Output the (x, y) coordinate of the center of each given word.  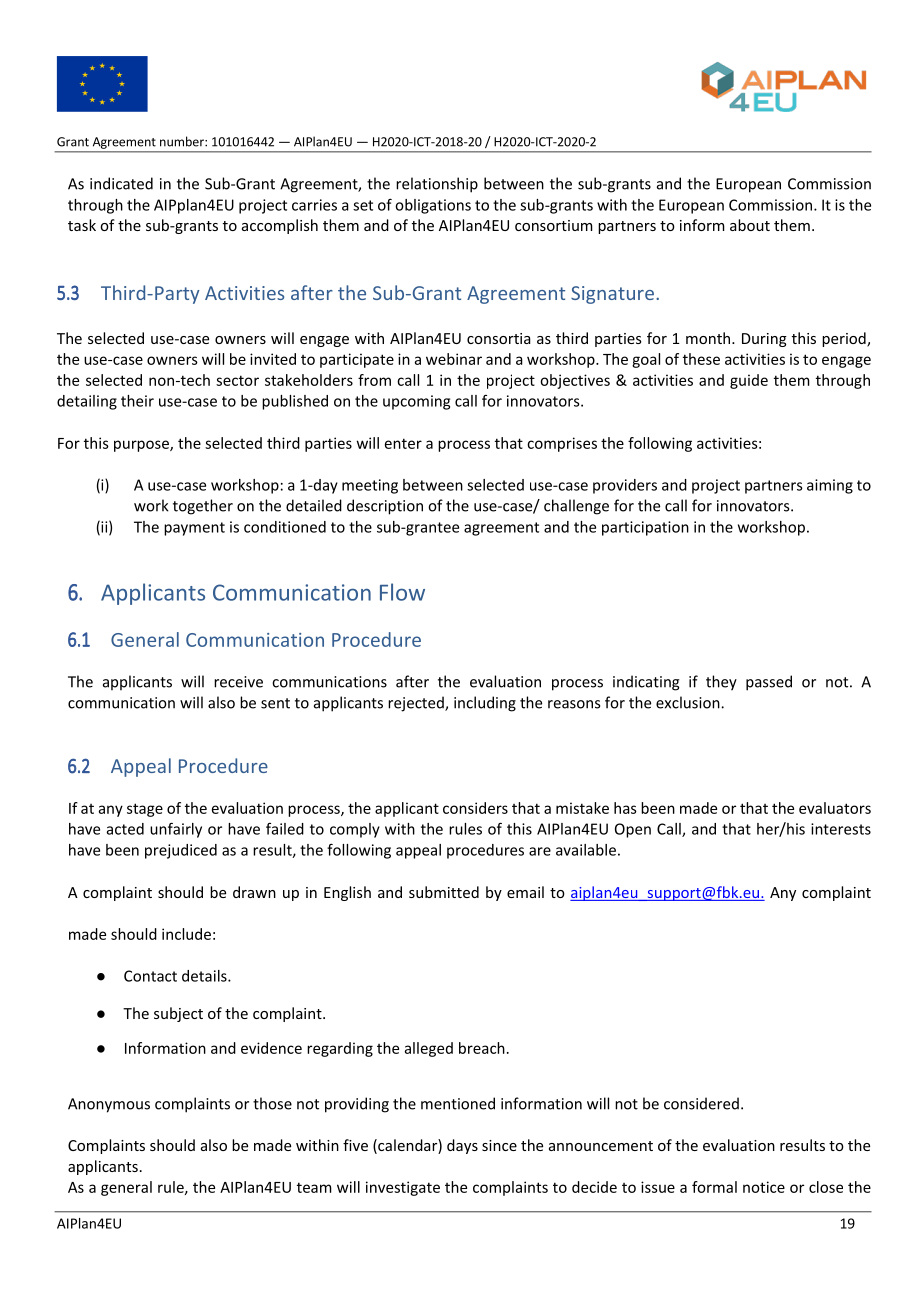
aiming (830, 486)
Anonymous (109, 1105)
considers (475, 808)
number (183, 141)
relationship (437, 185)
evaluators (835, 808)
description (385, 507)
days (462, 1146)
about (750, 225)
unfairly (176, 830)
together (203, 507)
